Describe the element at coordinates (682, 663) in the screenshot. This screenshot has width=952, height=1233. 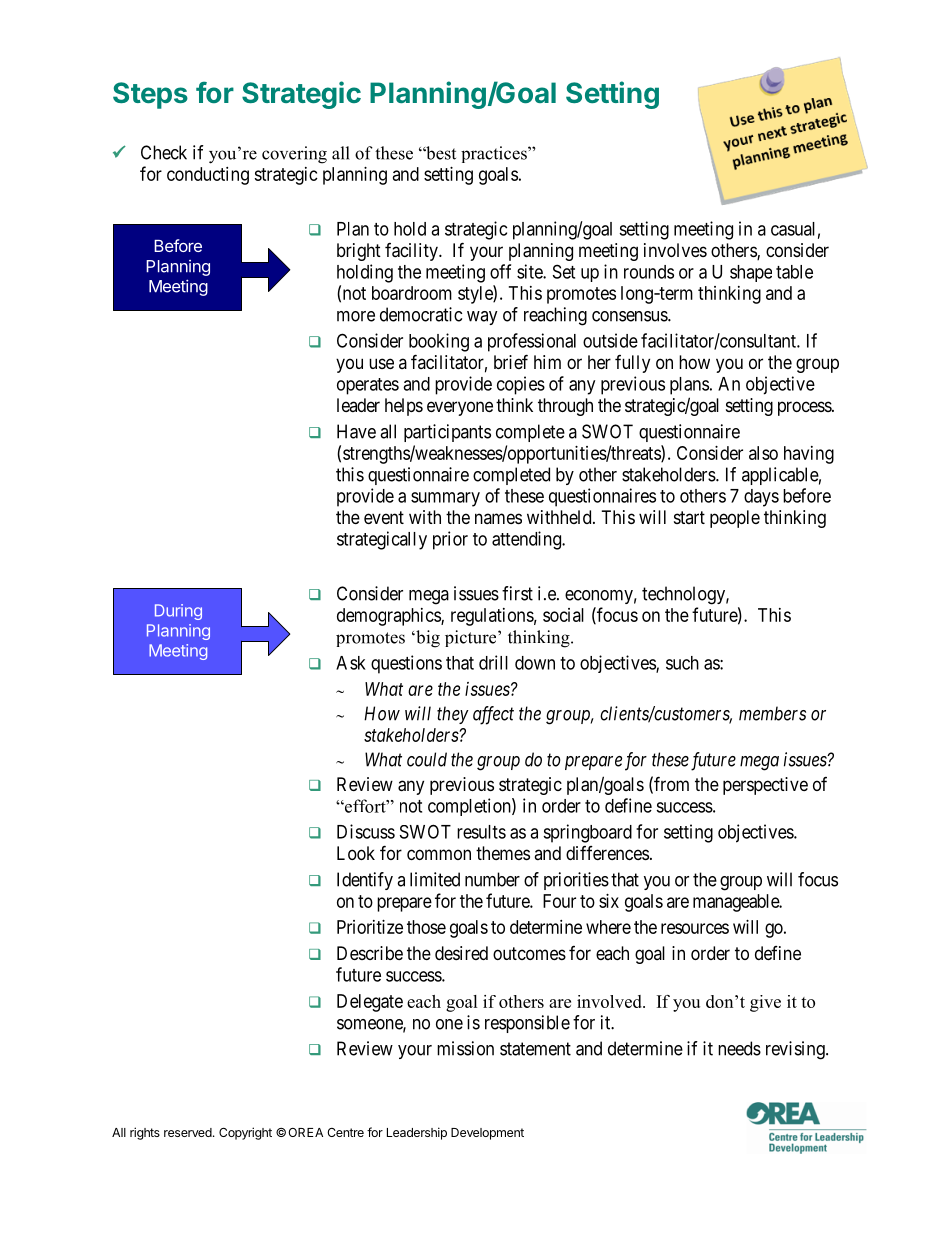
I see `such` at that location.
